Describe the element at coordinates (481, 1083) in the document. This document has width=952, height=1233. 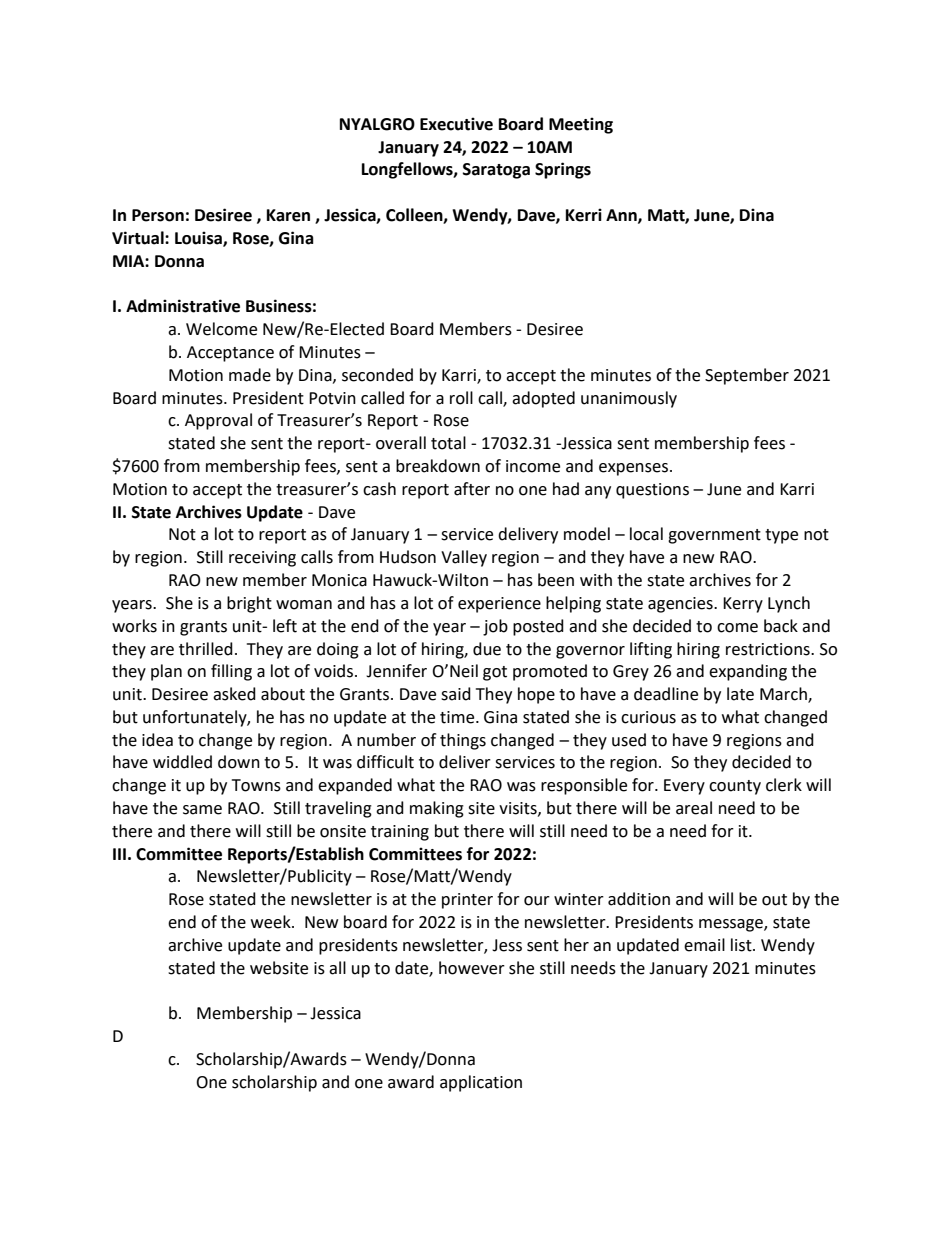
I see `application` at that location.
